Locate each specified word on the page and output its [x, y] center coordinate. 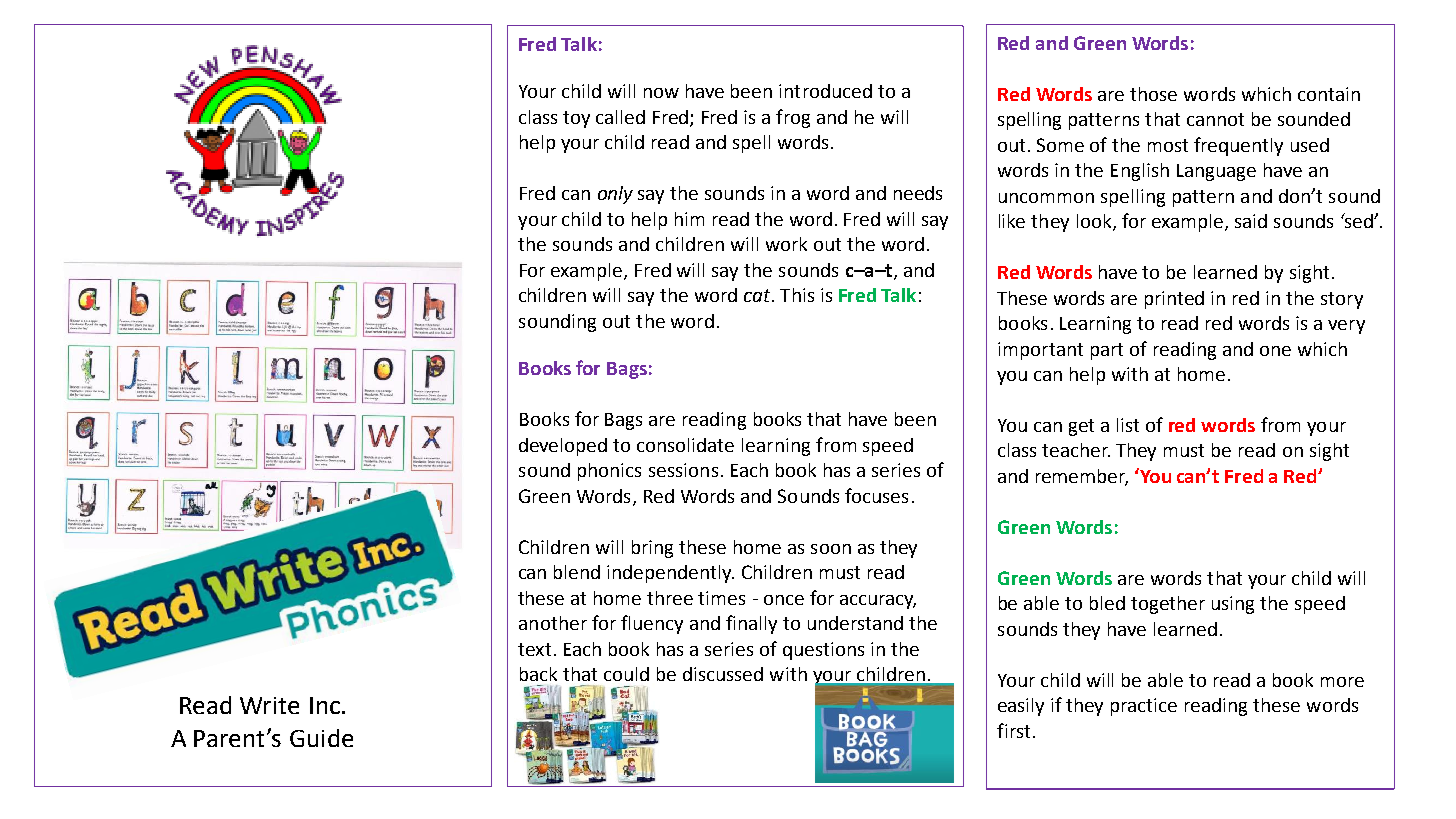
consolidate [685, 445]
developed [563, 447]
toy [576, 119]
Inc [325, 705]
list [1128, 425]
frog [793, 118]
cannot [1215, 119]
